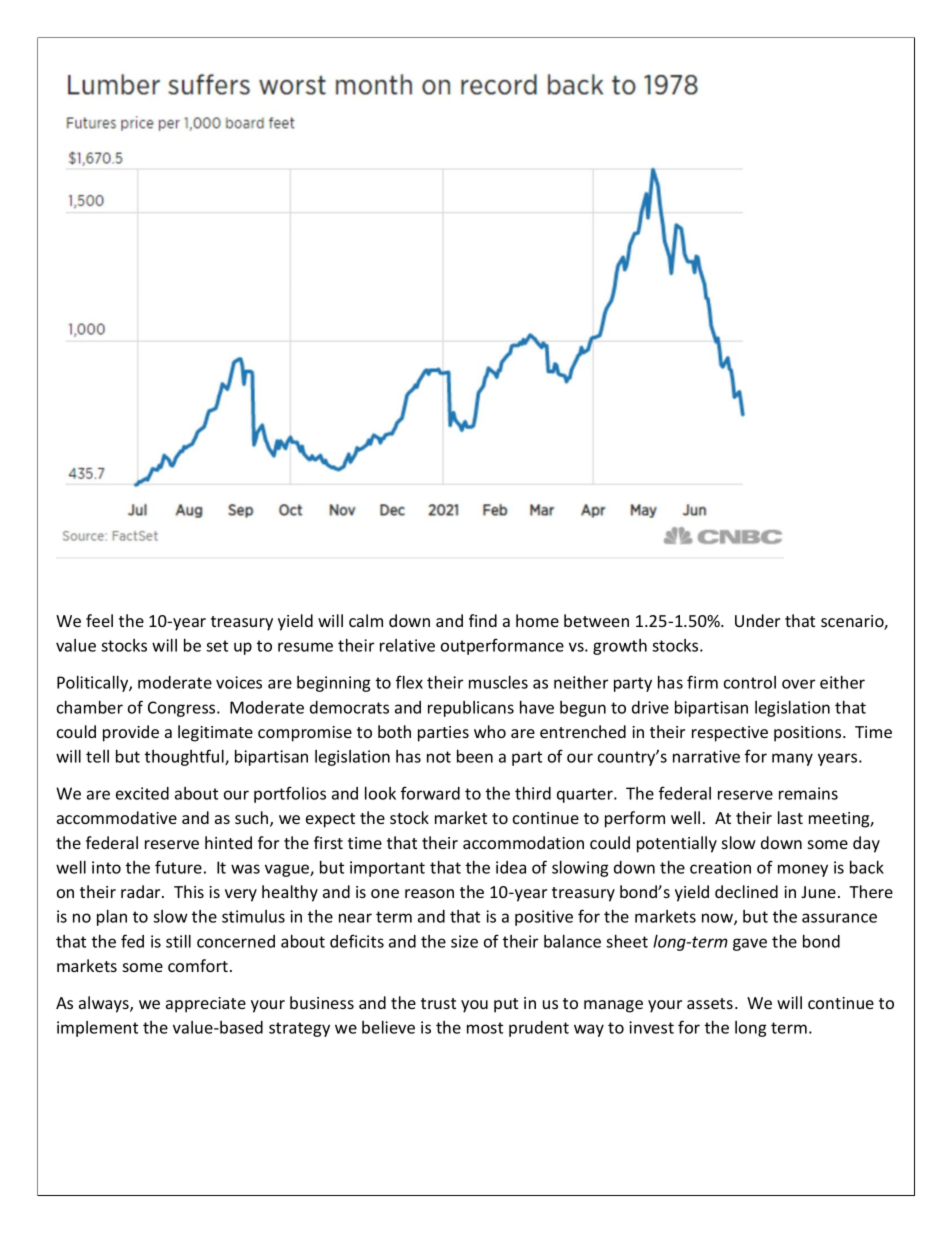 The width and height of the page is (952, 1233). What do you see at coordinates (523, 842) in the page?
I see `accommodation` at bounding box center [523, 842].
